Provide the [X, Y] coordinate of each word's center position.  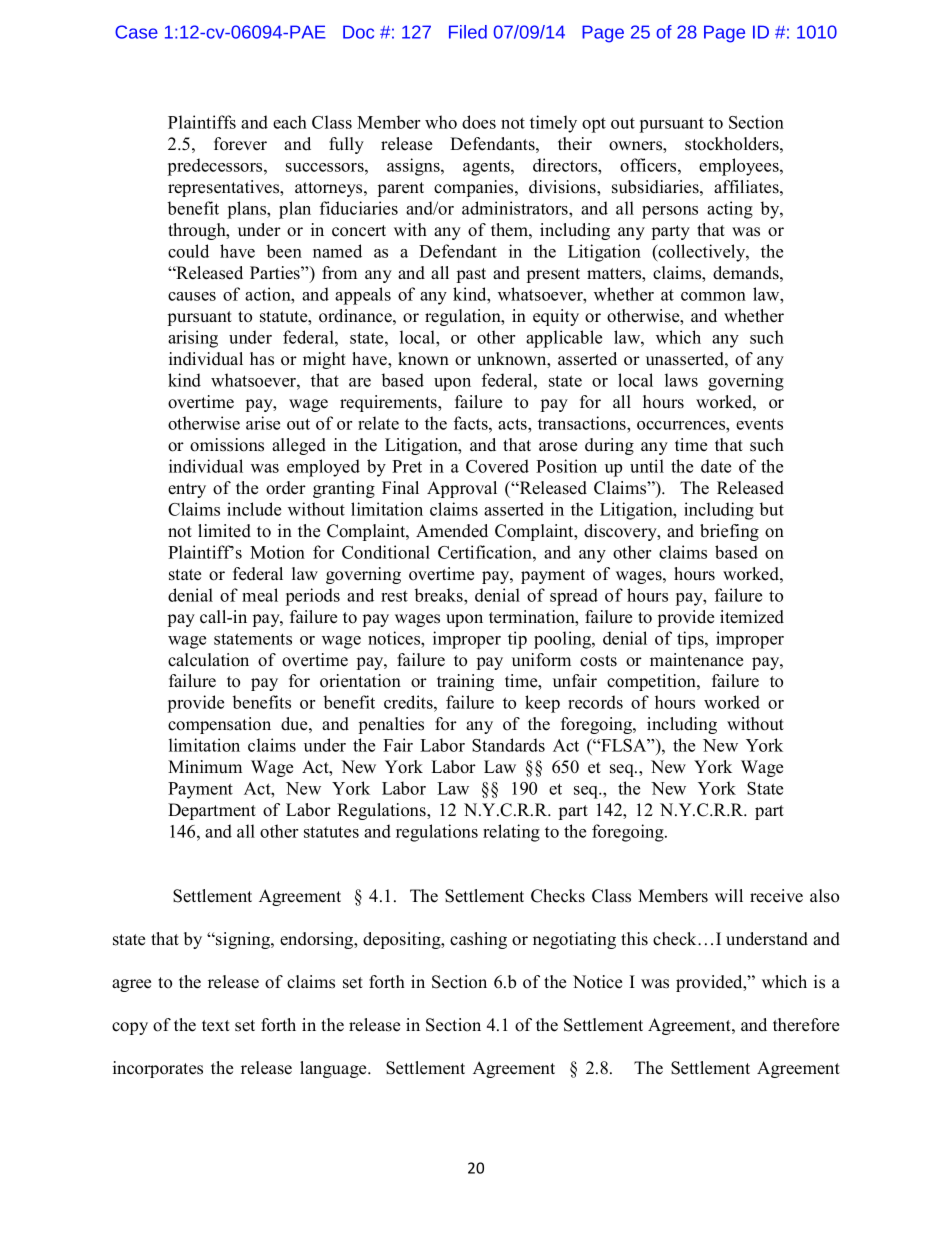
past [471, 275]
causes [192, 296]
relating [511, 833]
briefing [729, 532]
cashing [478, 940]
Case [136, 32]
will [729, 895]
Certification [486, 552]
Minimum [205, 766]
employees [740, 167]
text [216, 1026]
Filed [468, 32]
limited [224, 531]
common [713, 296]
